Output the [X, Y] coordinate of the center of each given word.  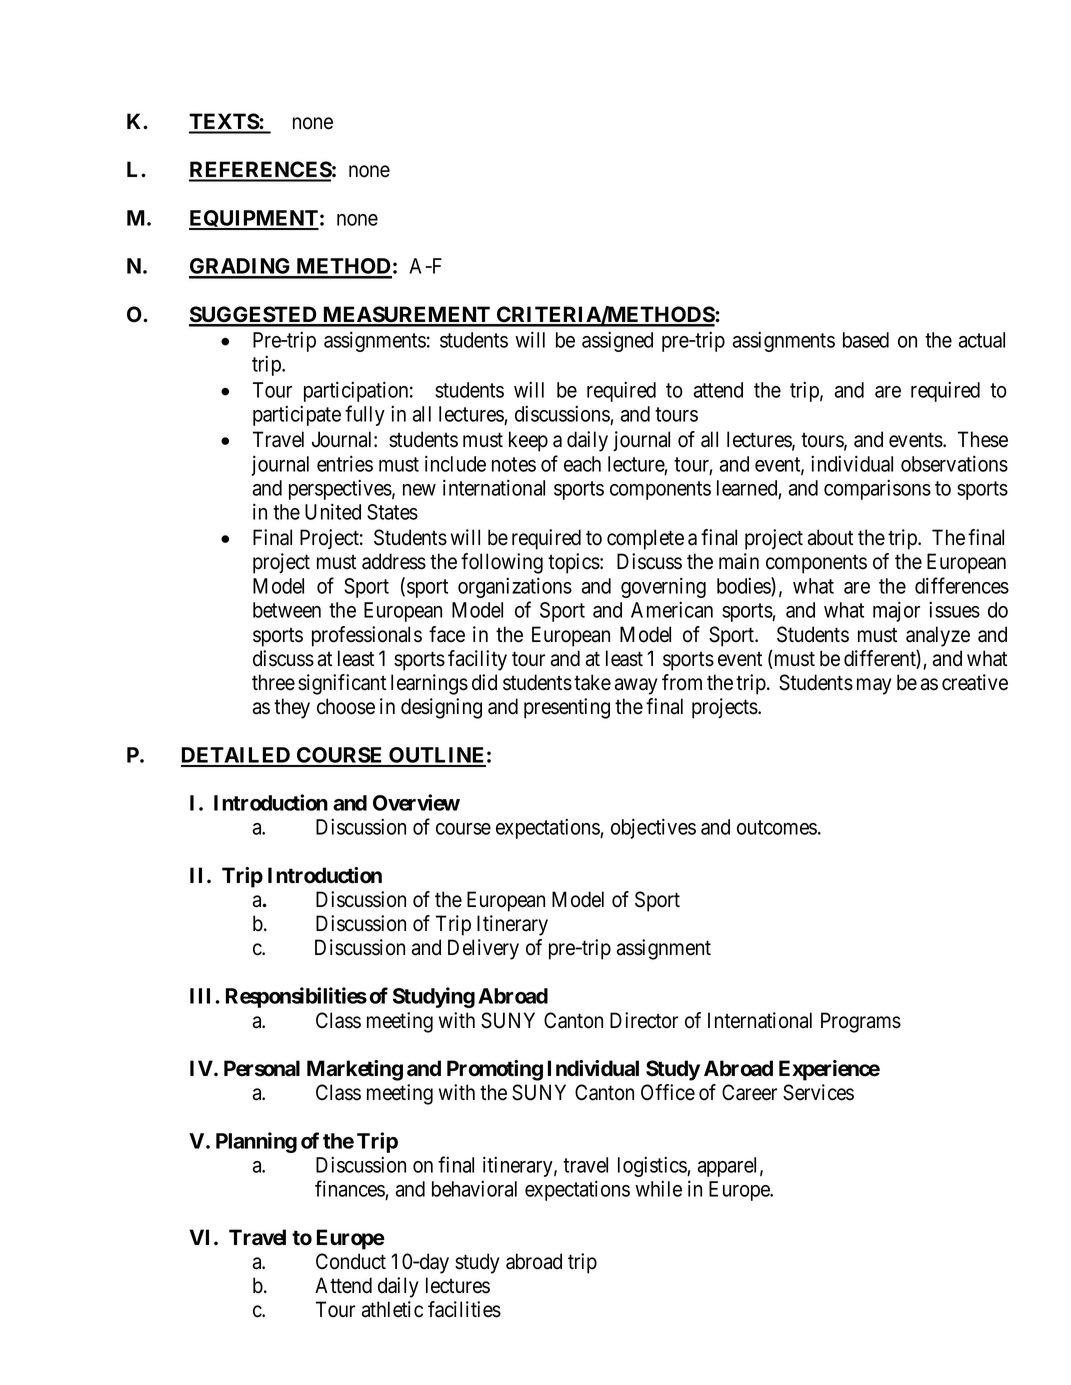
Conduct [351, 1261]
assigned [617, 341]
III [203, 996]
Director [644, 1020]
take [592, 682]
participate [297, 415]
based [866, 340]
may [874, 686]
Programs [861, 1022]
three [273, 682]
